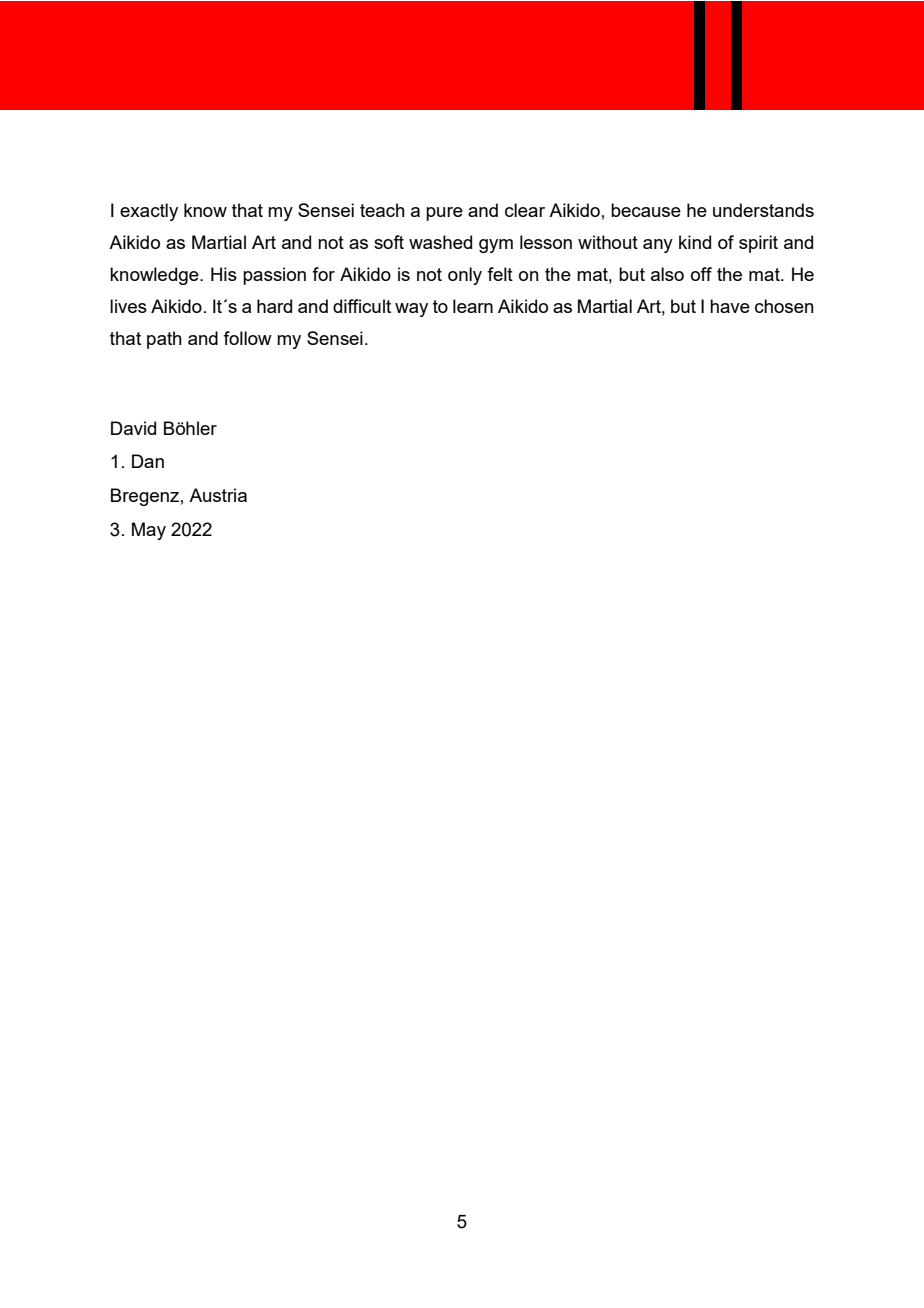 Image resolution: width=924 pixels, height=1308 pixels. Describe the element at coordinates (148, 461) in the page. I see `Dan` at that location.
